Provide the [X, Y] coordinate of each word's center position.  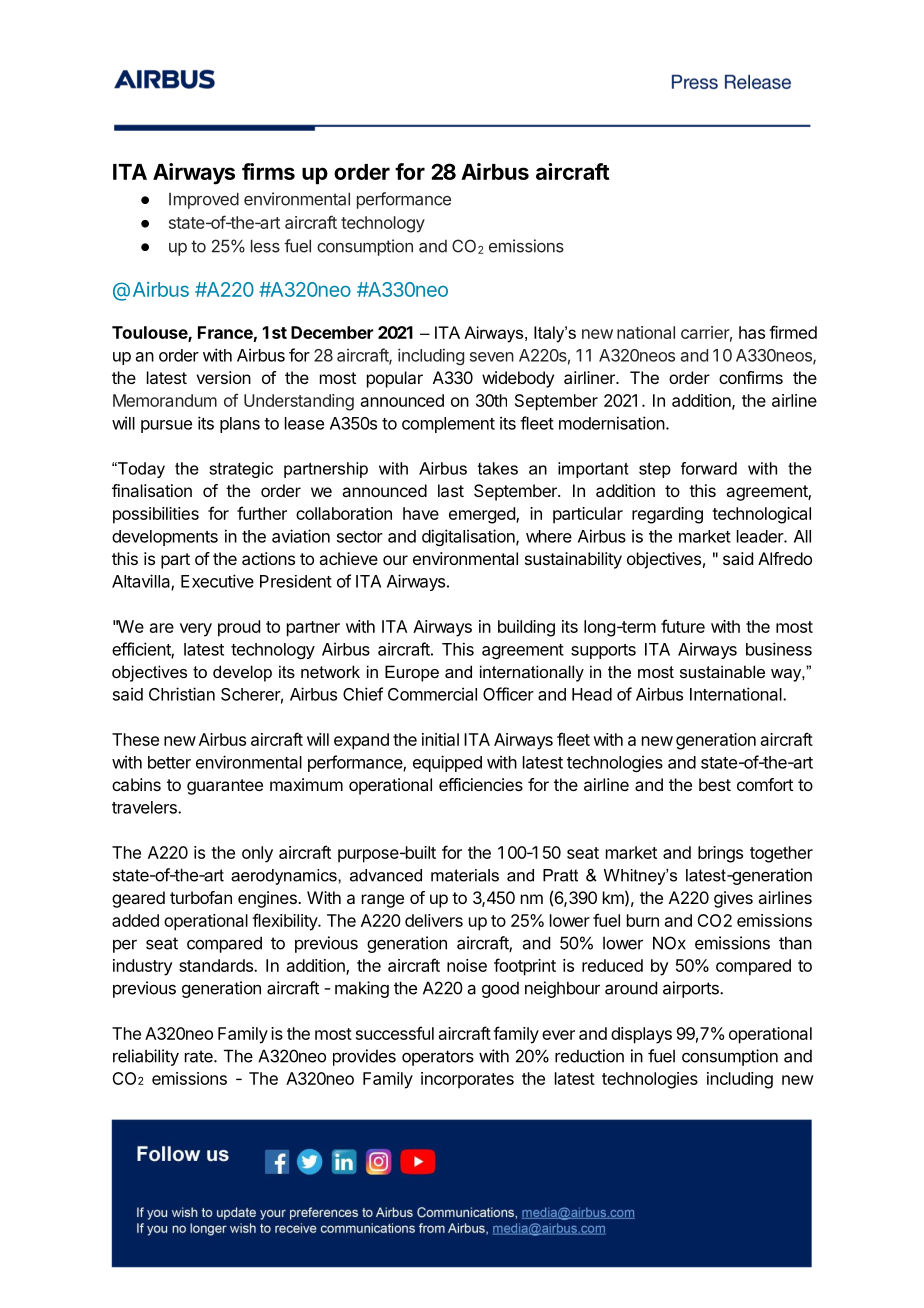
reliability [146, 1057]
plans [240, 425]
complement [448, 425]
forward [709, 468]
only [257, 854]
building [526, 628]
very [196, 630]
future [683, 626]
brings [720, 854]
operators [438, 1058]
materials [465, 875]
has [752, 332]
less [265, 246]
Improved [204, 200]
